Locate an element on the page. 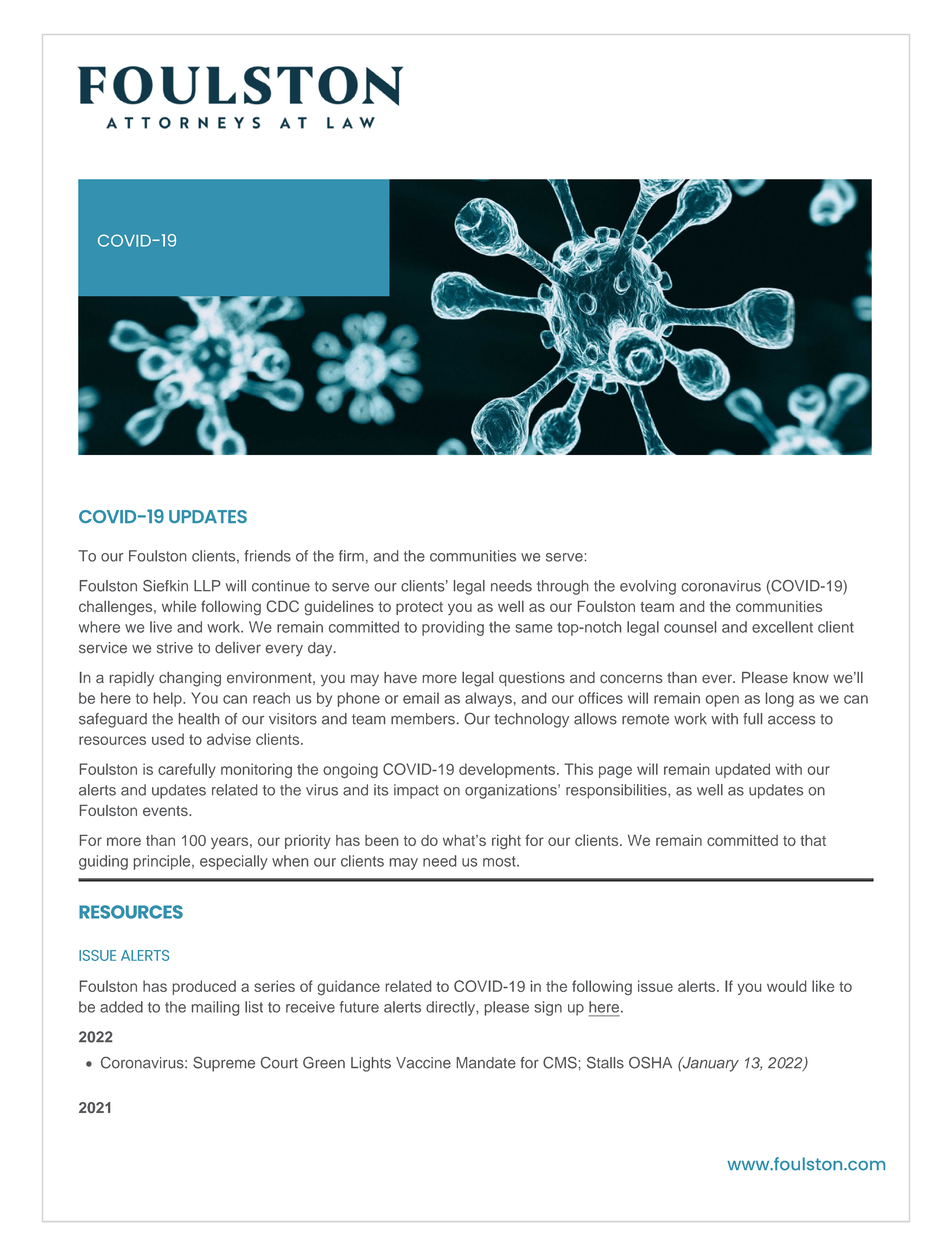 The height and width of the document is (1233, 952). Mandate is located at coordinates (486, 1063).
